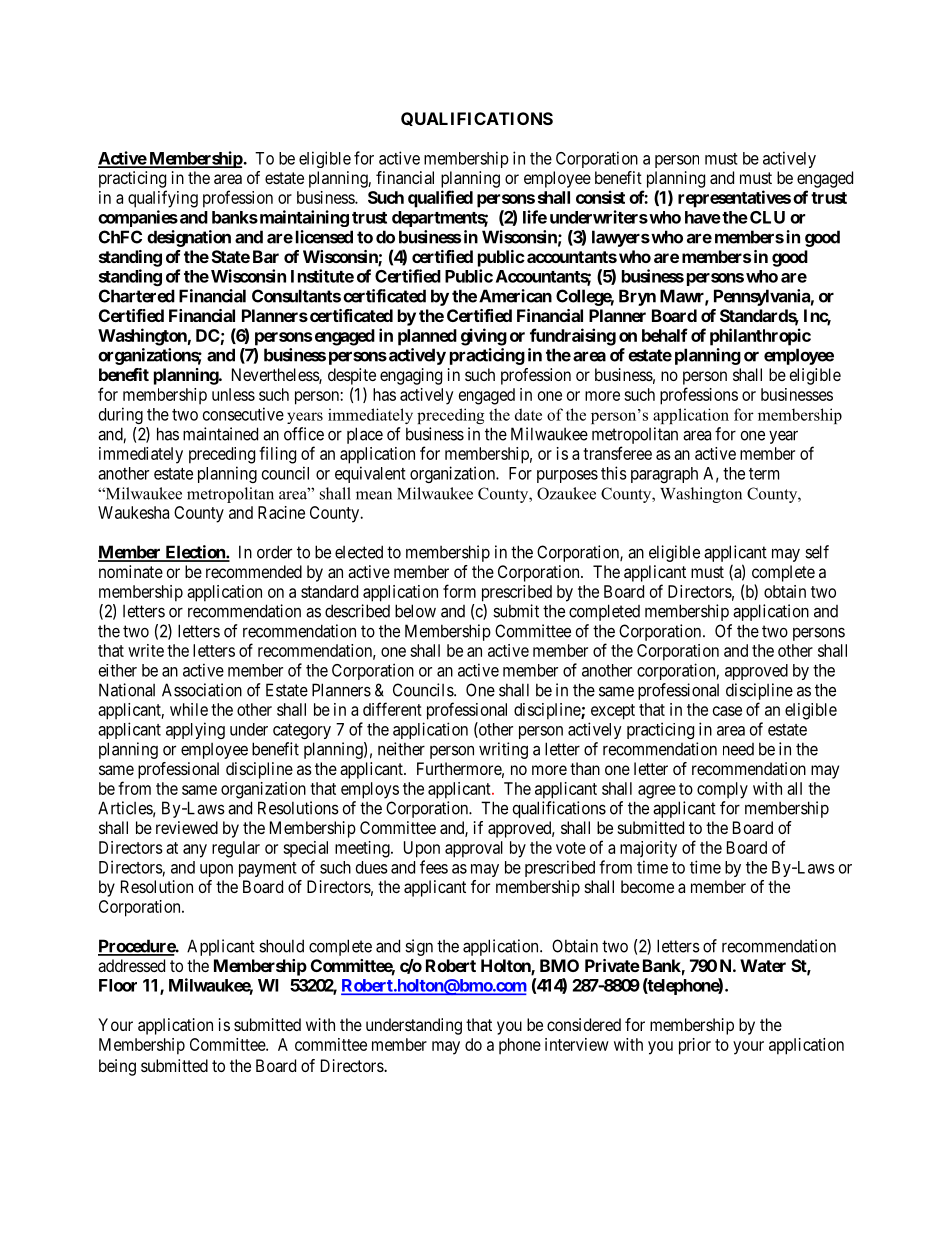  I want to click on being, so click(117, 1067).
